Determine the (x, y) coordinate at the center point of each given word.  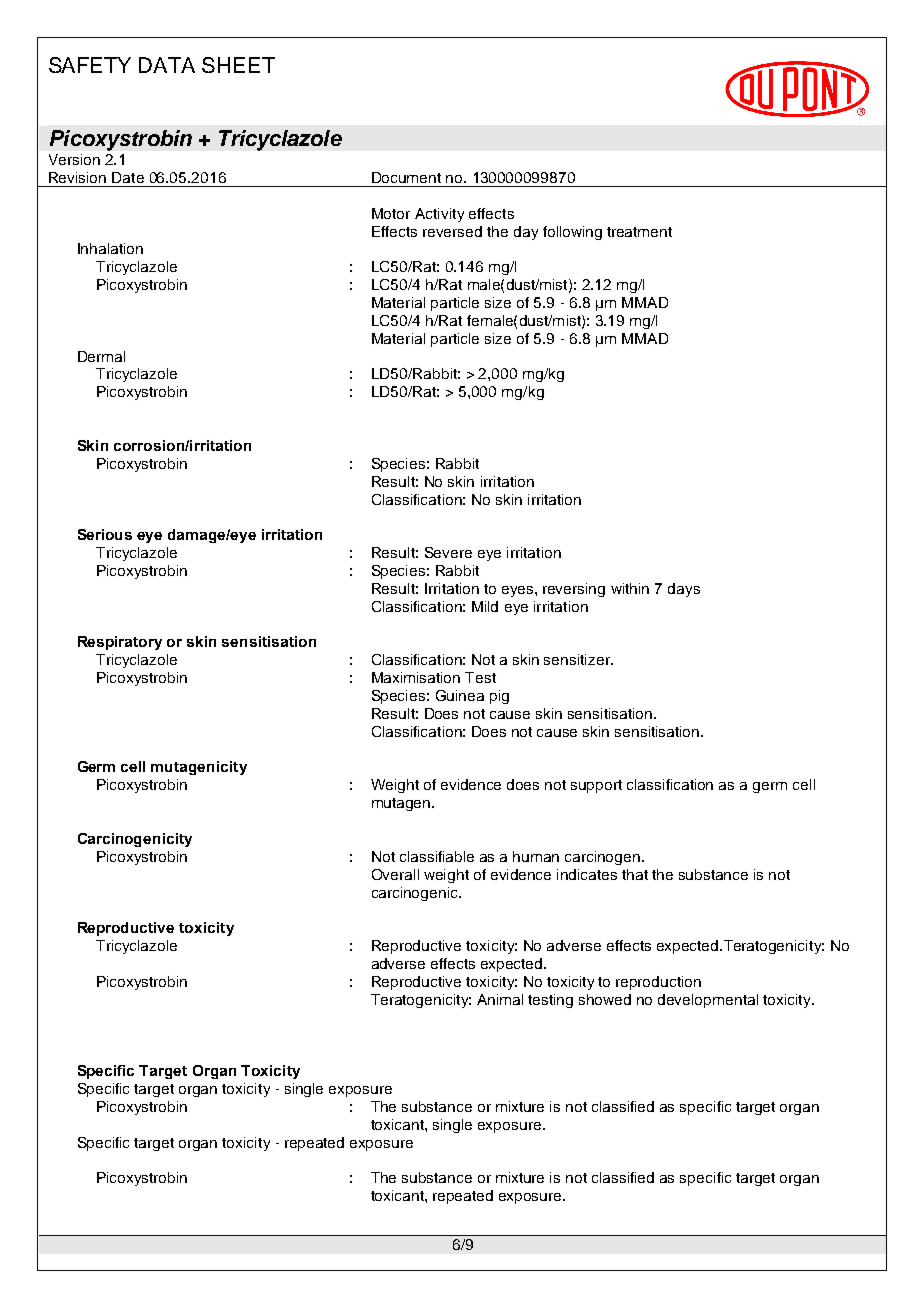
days (684, 590)
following (572, 233)
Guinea (460, 695)
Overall (395, 874)
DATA (167, 65)
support (596, 786)
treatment (639, 232)
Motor (391, 213)
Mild (485, 606)
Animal (500, 999)
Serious (105, 534)
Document (406, 177)
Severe (448, 552)
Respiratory (120, 643)
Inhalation (110, 248)
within (630, 588)
